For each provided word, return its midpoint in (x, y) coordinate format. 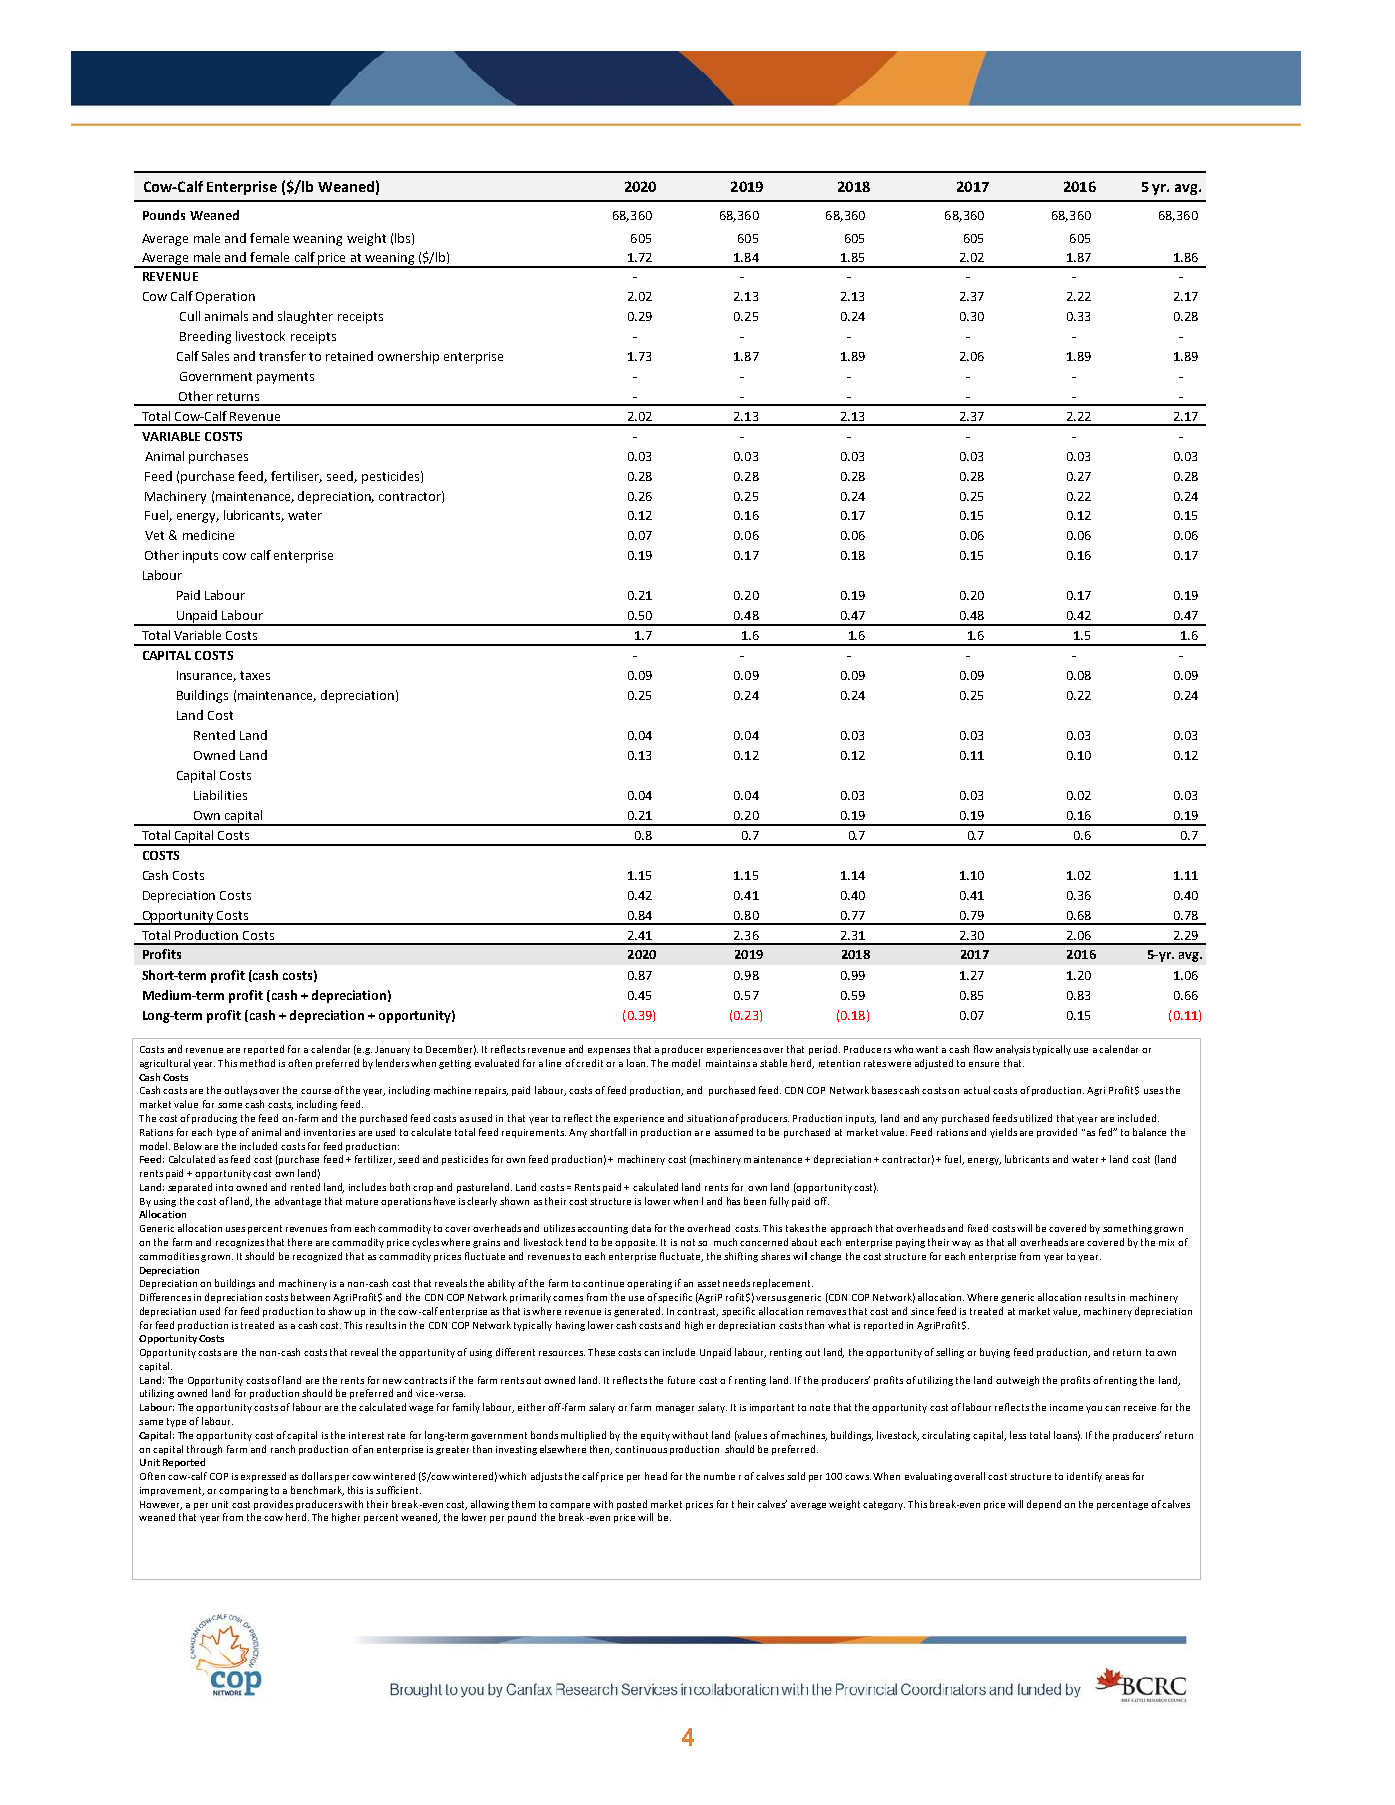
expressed (263, 1477)
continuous (641, 1449)
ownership (408, 357)
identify (1084, 1477)
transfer (282, 356)
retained (349, 356)
